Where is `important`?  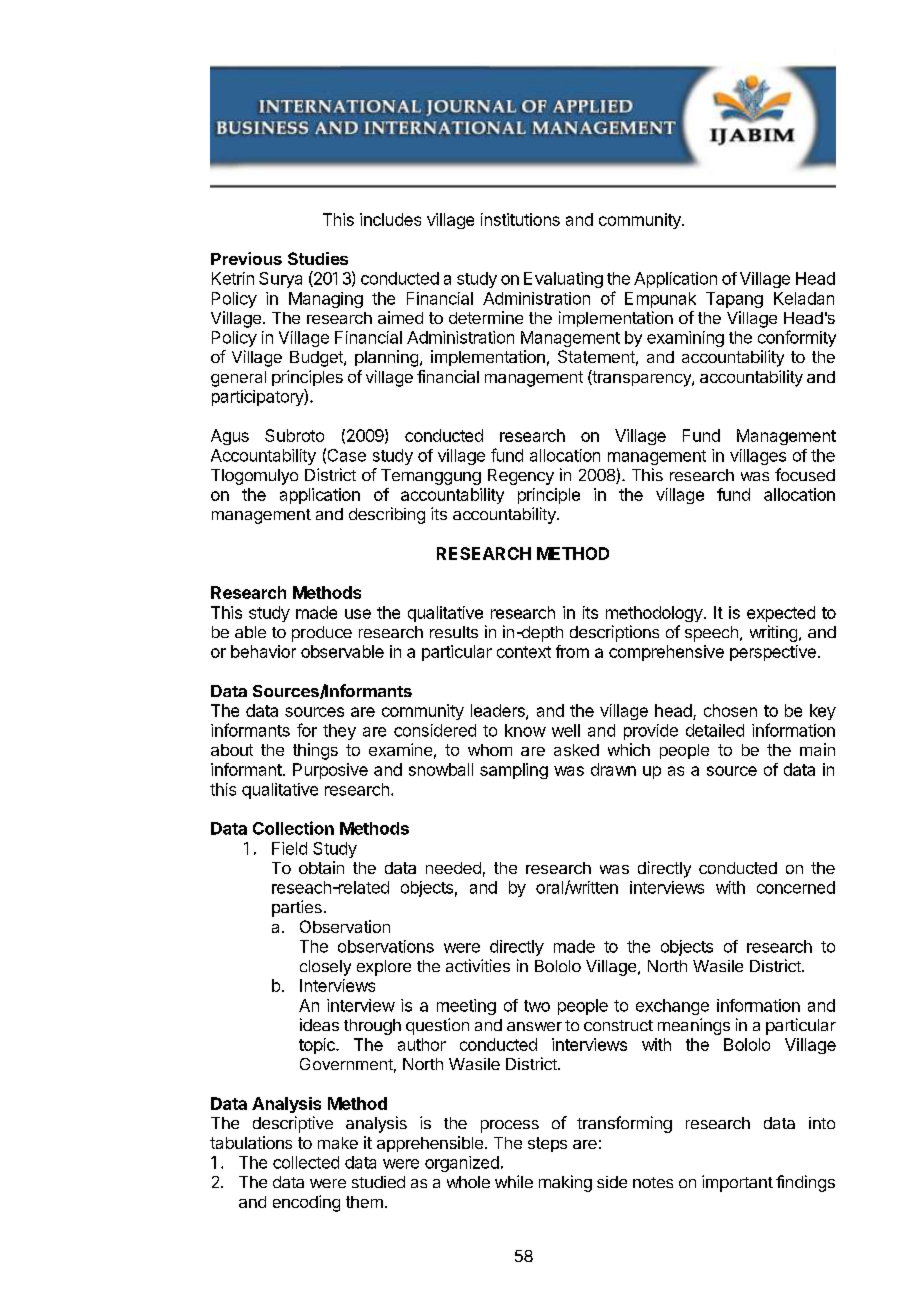 important is located at coordinates (737, 1183).
